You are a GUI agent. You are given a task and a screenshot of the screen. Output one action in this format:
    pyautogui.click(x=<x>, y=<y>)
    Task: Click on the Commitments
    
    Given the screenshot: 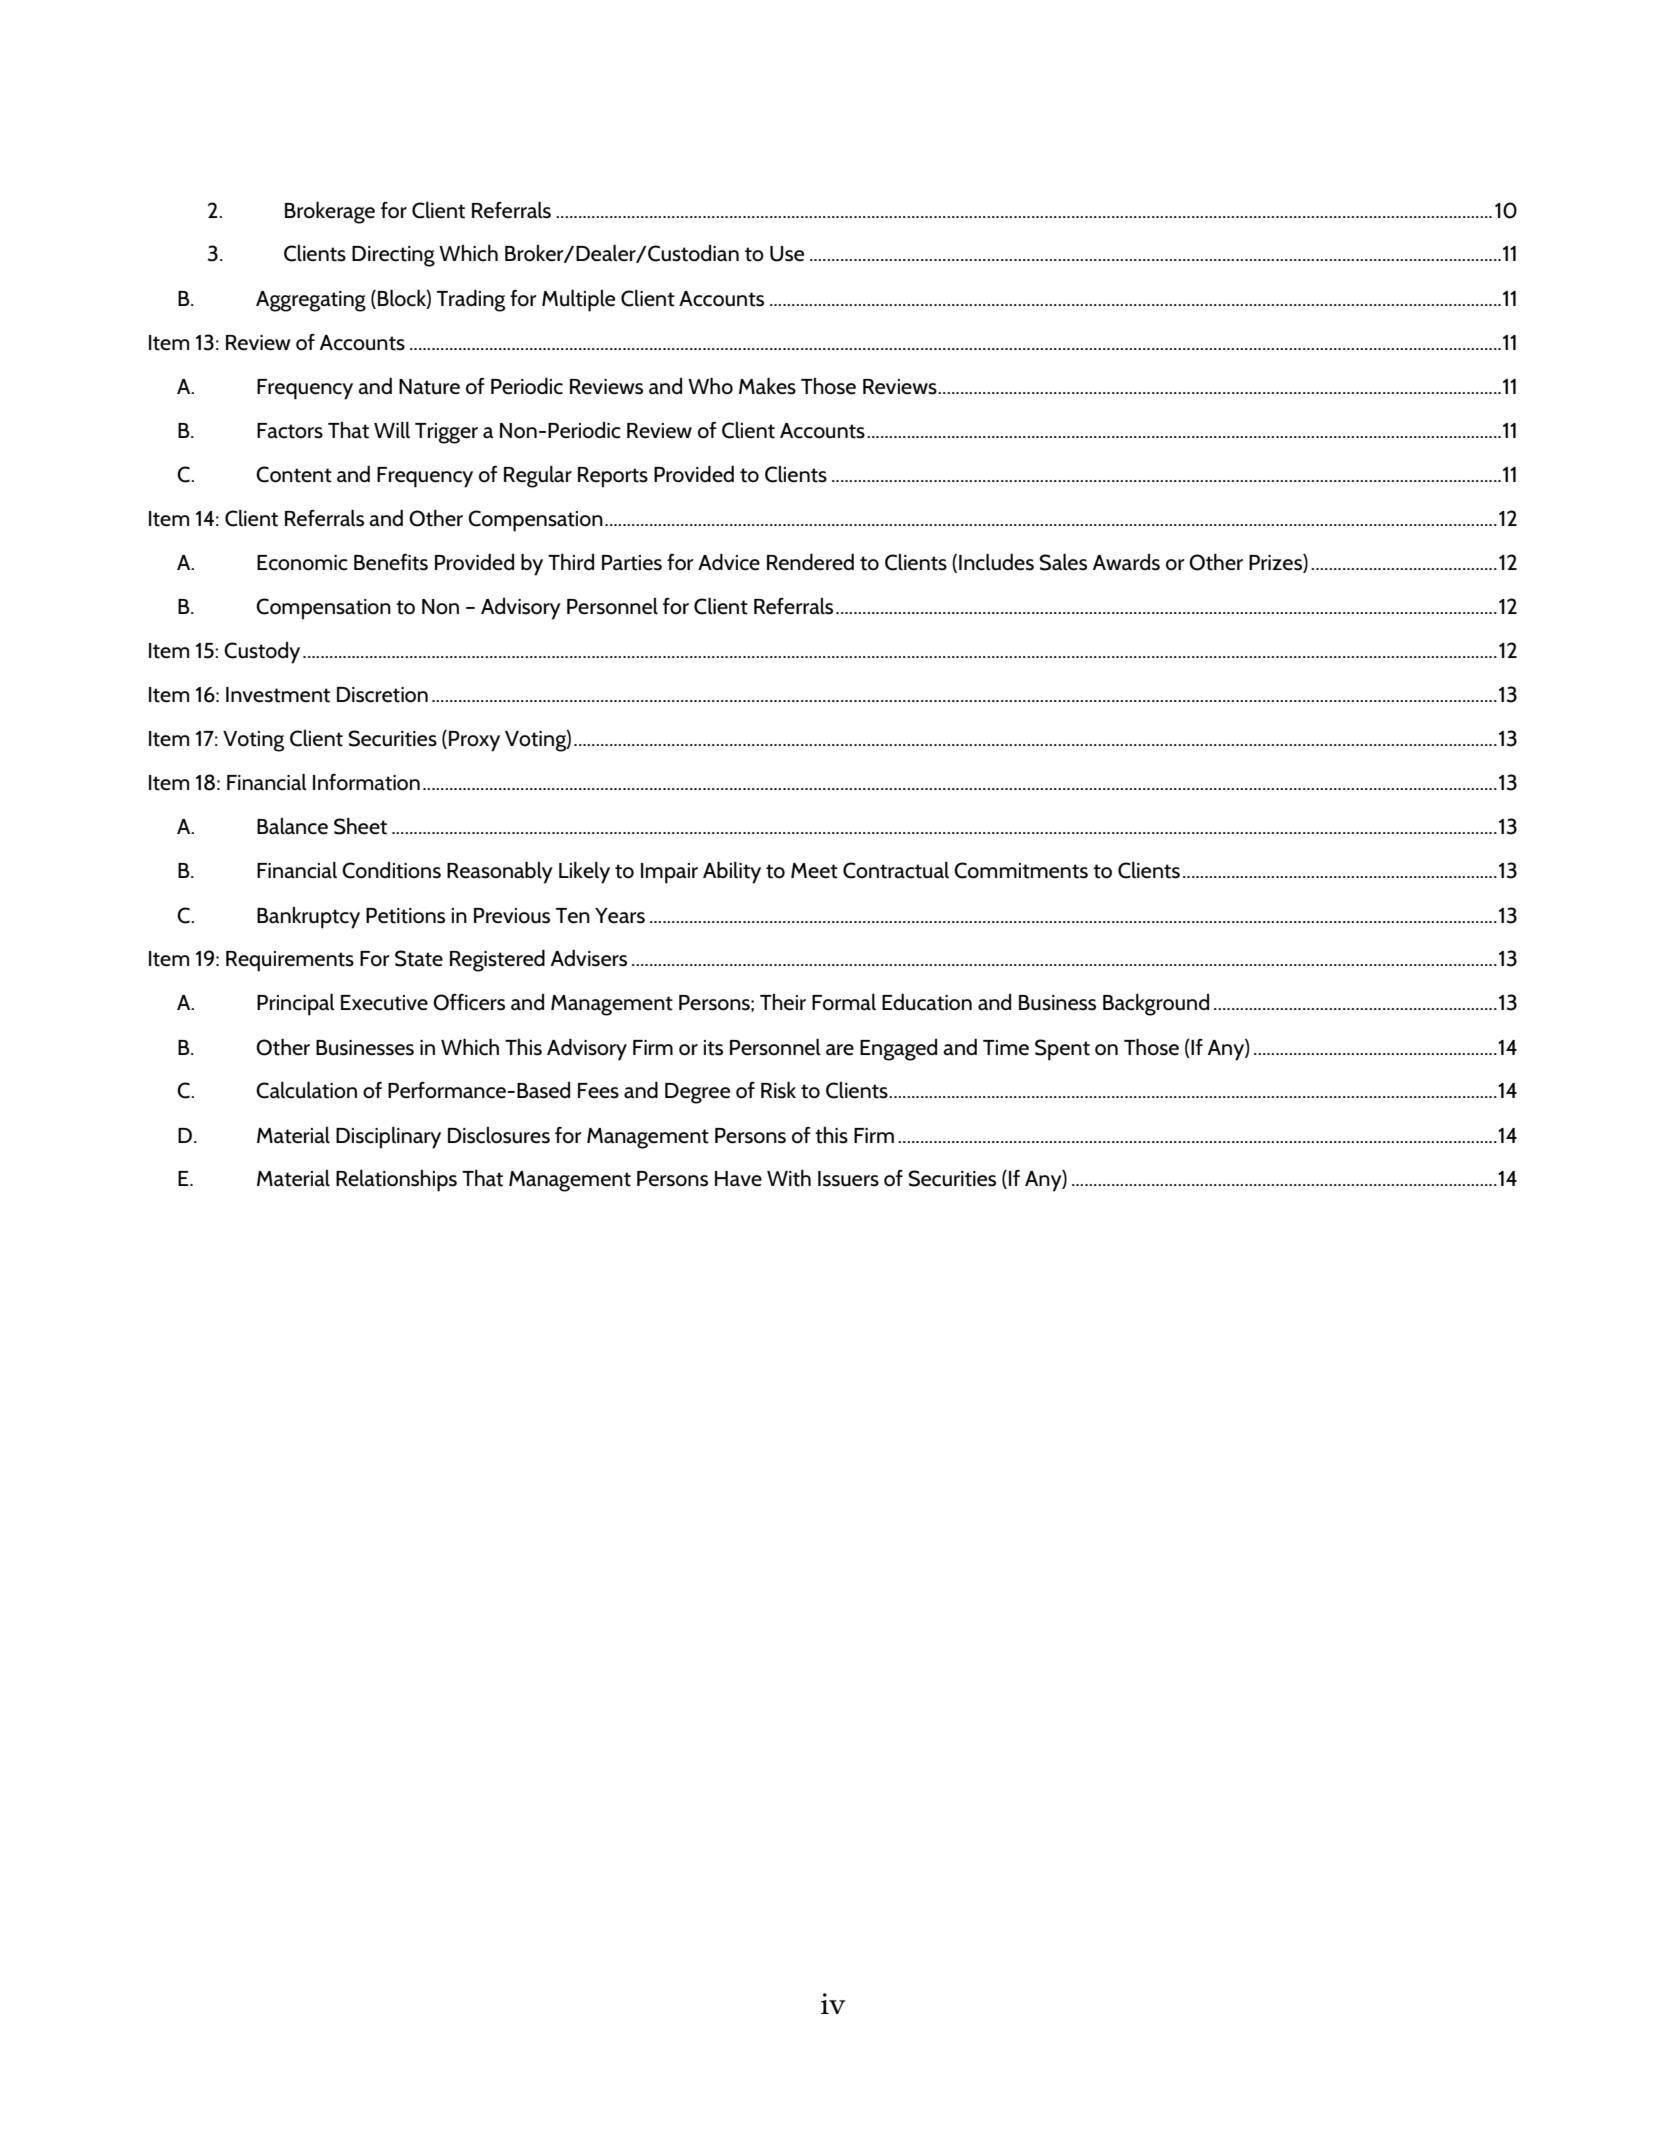 What is the action you would take?
    pyautogui.click(x=1021, y=870)
